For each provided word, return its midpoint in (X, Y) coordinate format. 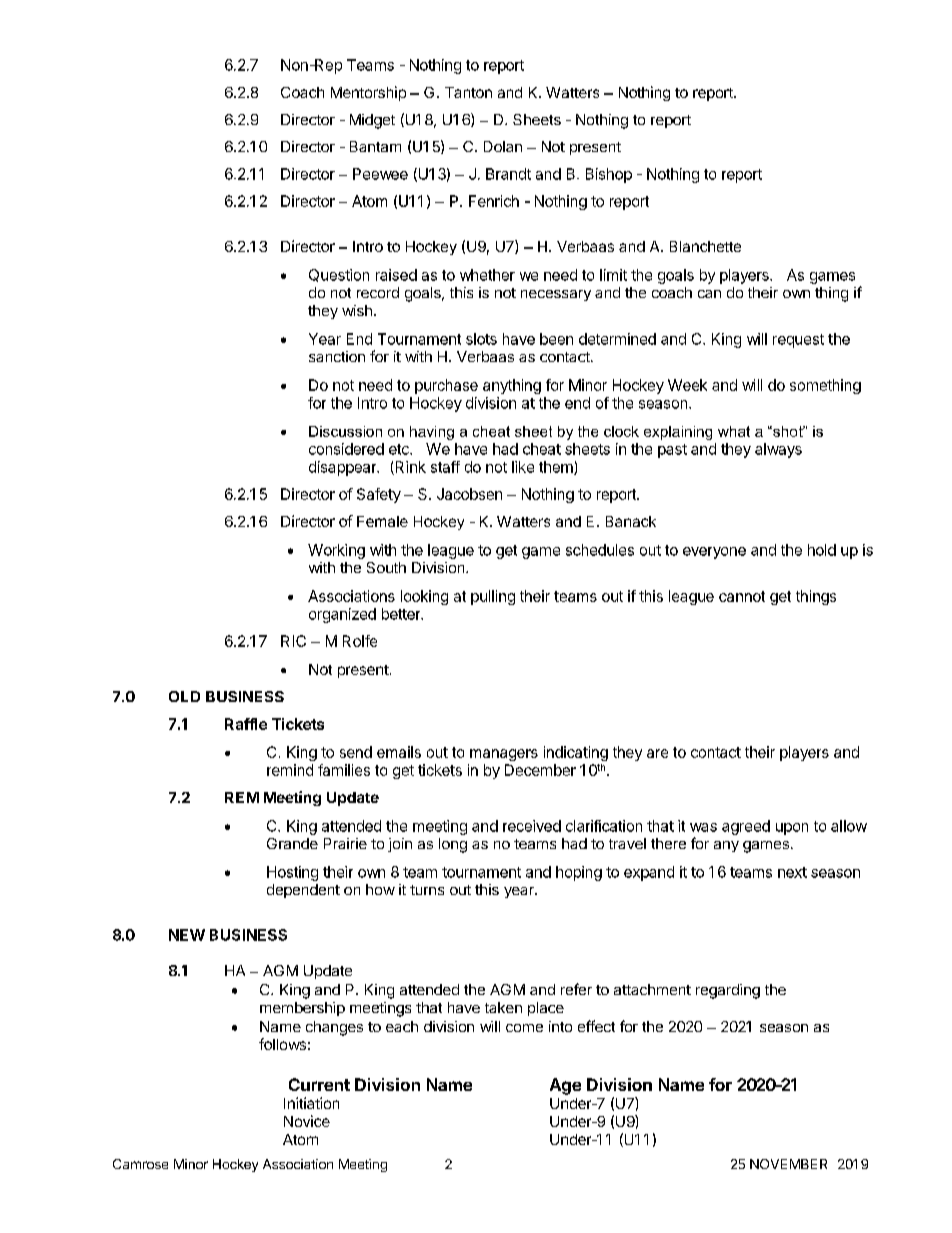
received (532, 826)
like (523, 467)
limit (613, 275)
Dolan (503, 146)
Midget (372, 121)
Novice (307, 1121)
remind (290, 770)
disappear (344, 468)
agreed (746, 827)
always (778, 450)
